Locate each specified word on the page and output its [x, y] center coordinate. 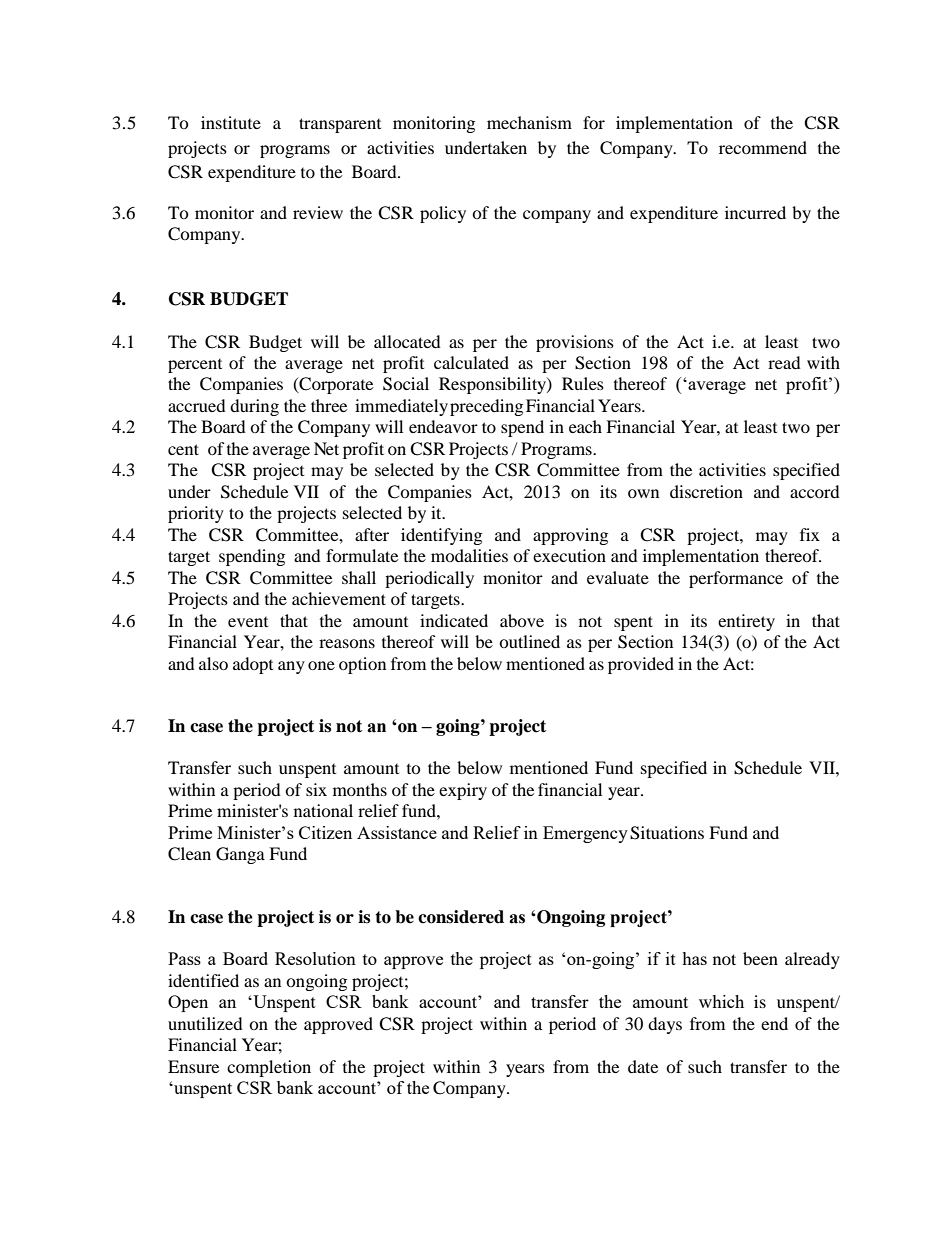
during [254, 407]
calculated [471, 362]
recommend [763, 147]
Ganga [240, 855]
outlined [529, 641]
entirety [746, 622]
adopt [253, 665]
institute [231, 122]
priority [196, 514]
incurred [755, 212]
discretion [706, 491]
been [760, 958]
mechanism [529, 122]
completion [269, 1068]
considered [461, 917]
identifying [441, 536]
